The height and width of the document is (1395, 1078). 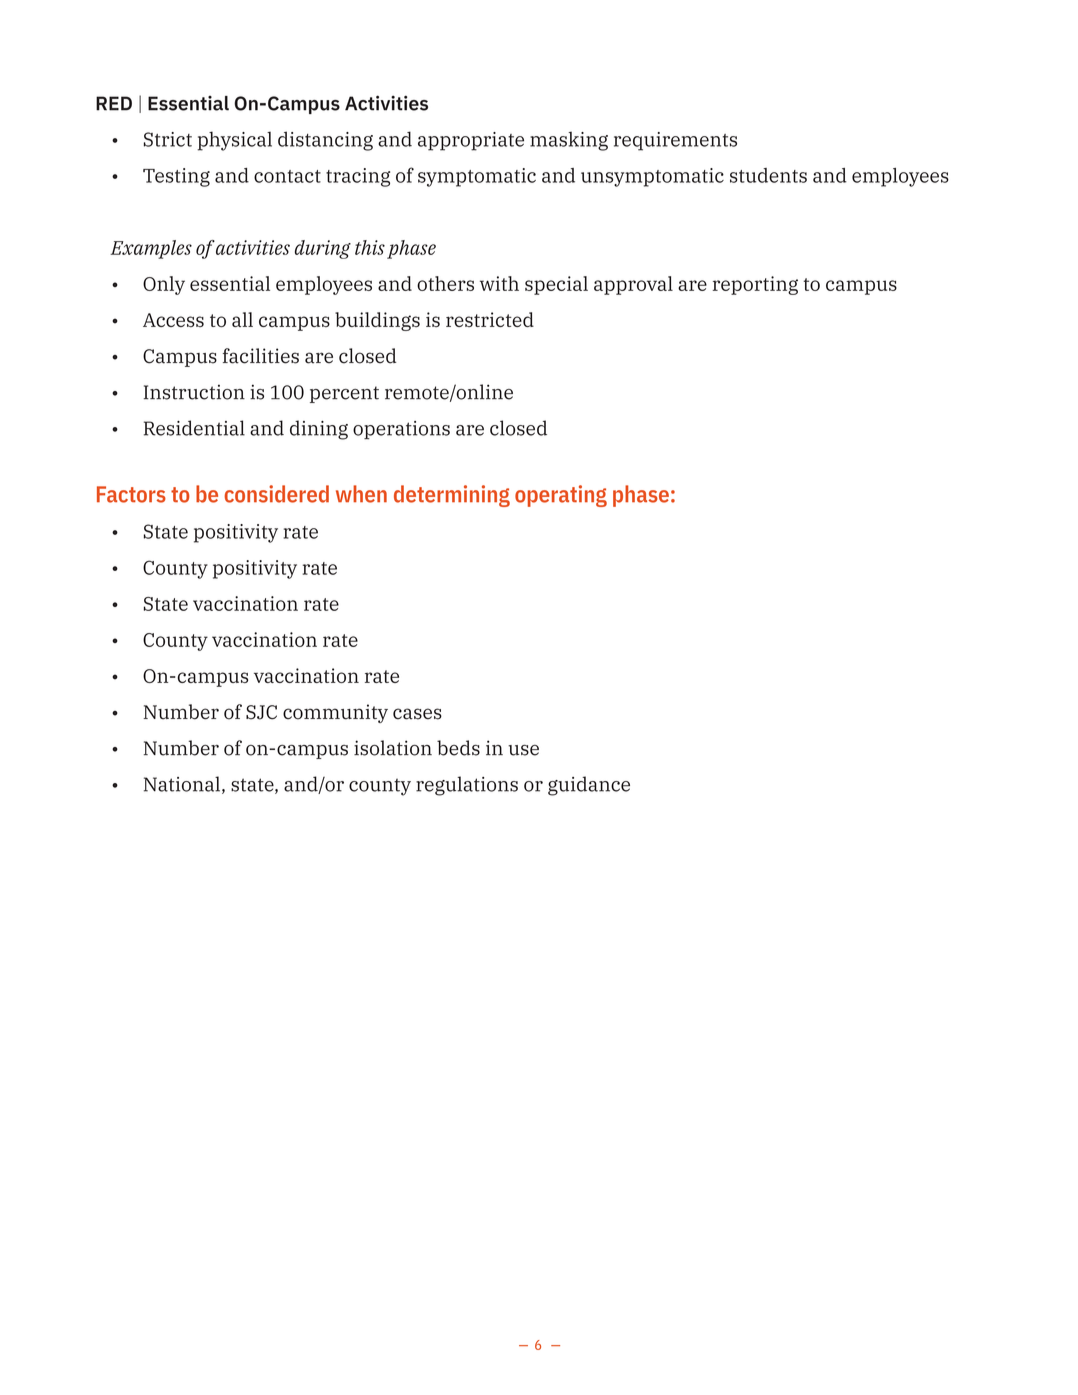 I want to click on operations, so click(x=401, y=430).
